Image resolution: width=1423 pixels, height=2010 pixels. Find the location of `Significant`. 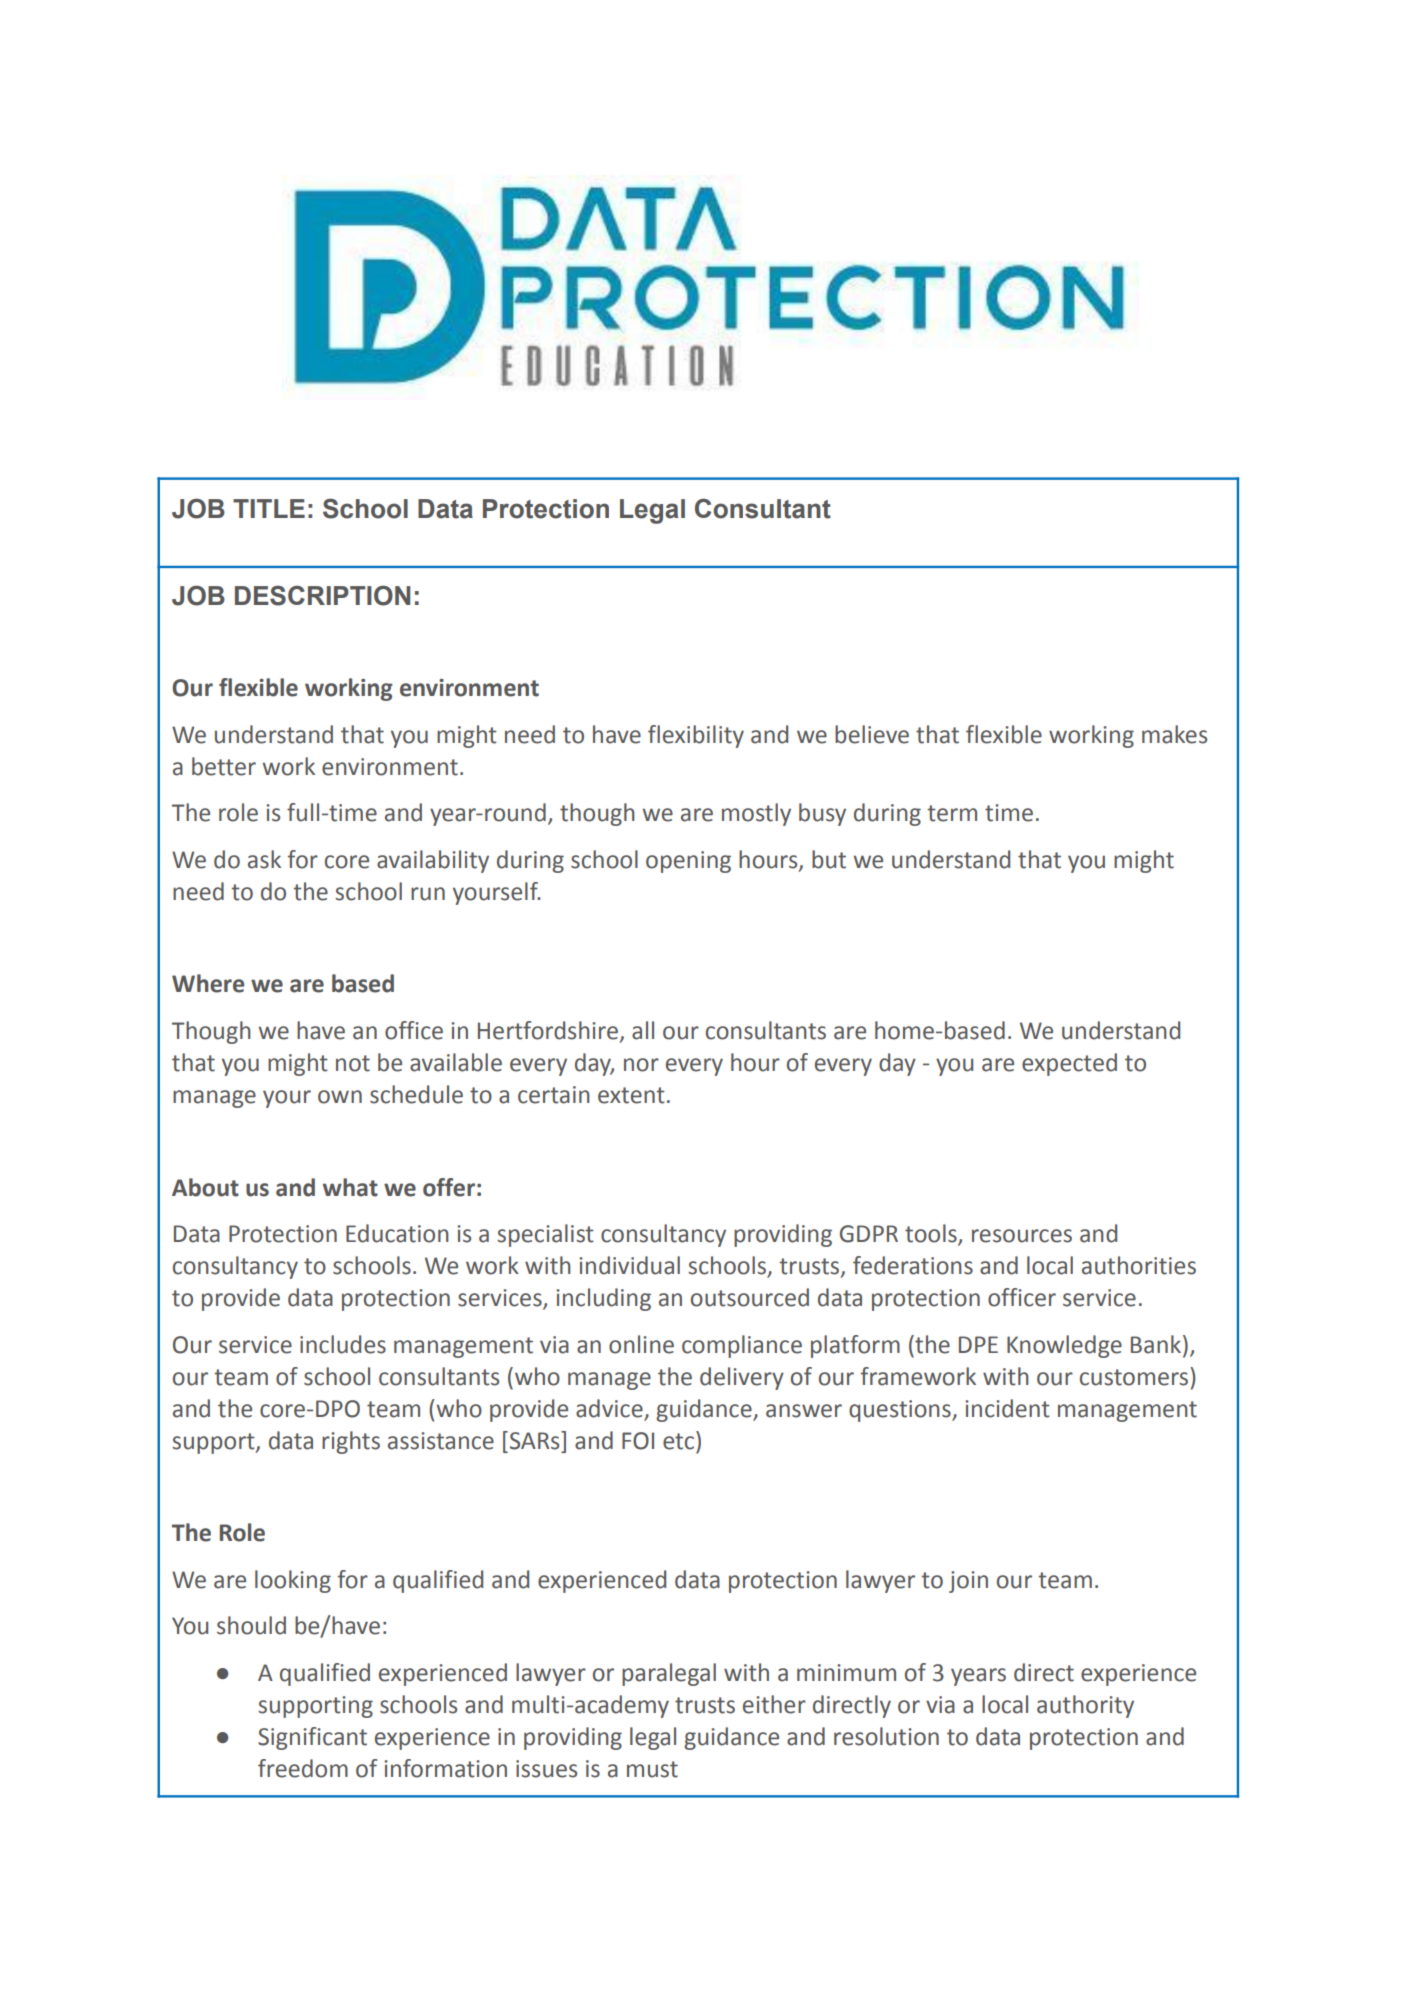

Significant is located at coordinates (312, 1738).
